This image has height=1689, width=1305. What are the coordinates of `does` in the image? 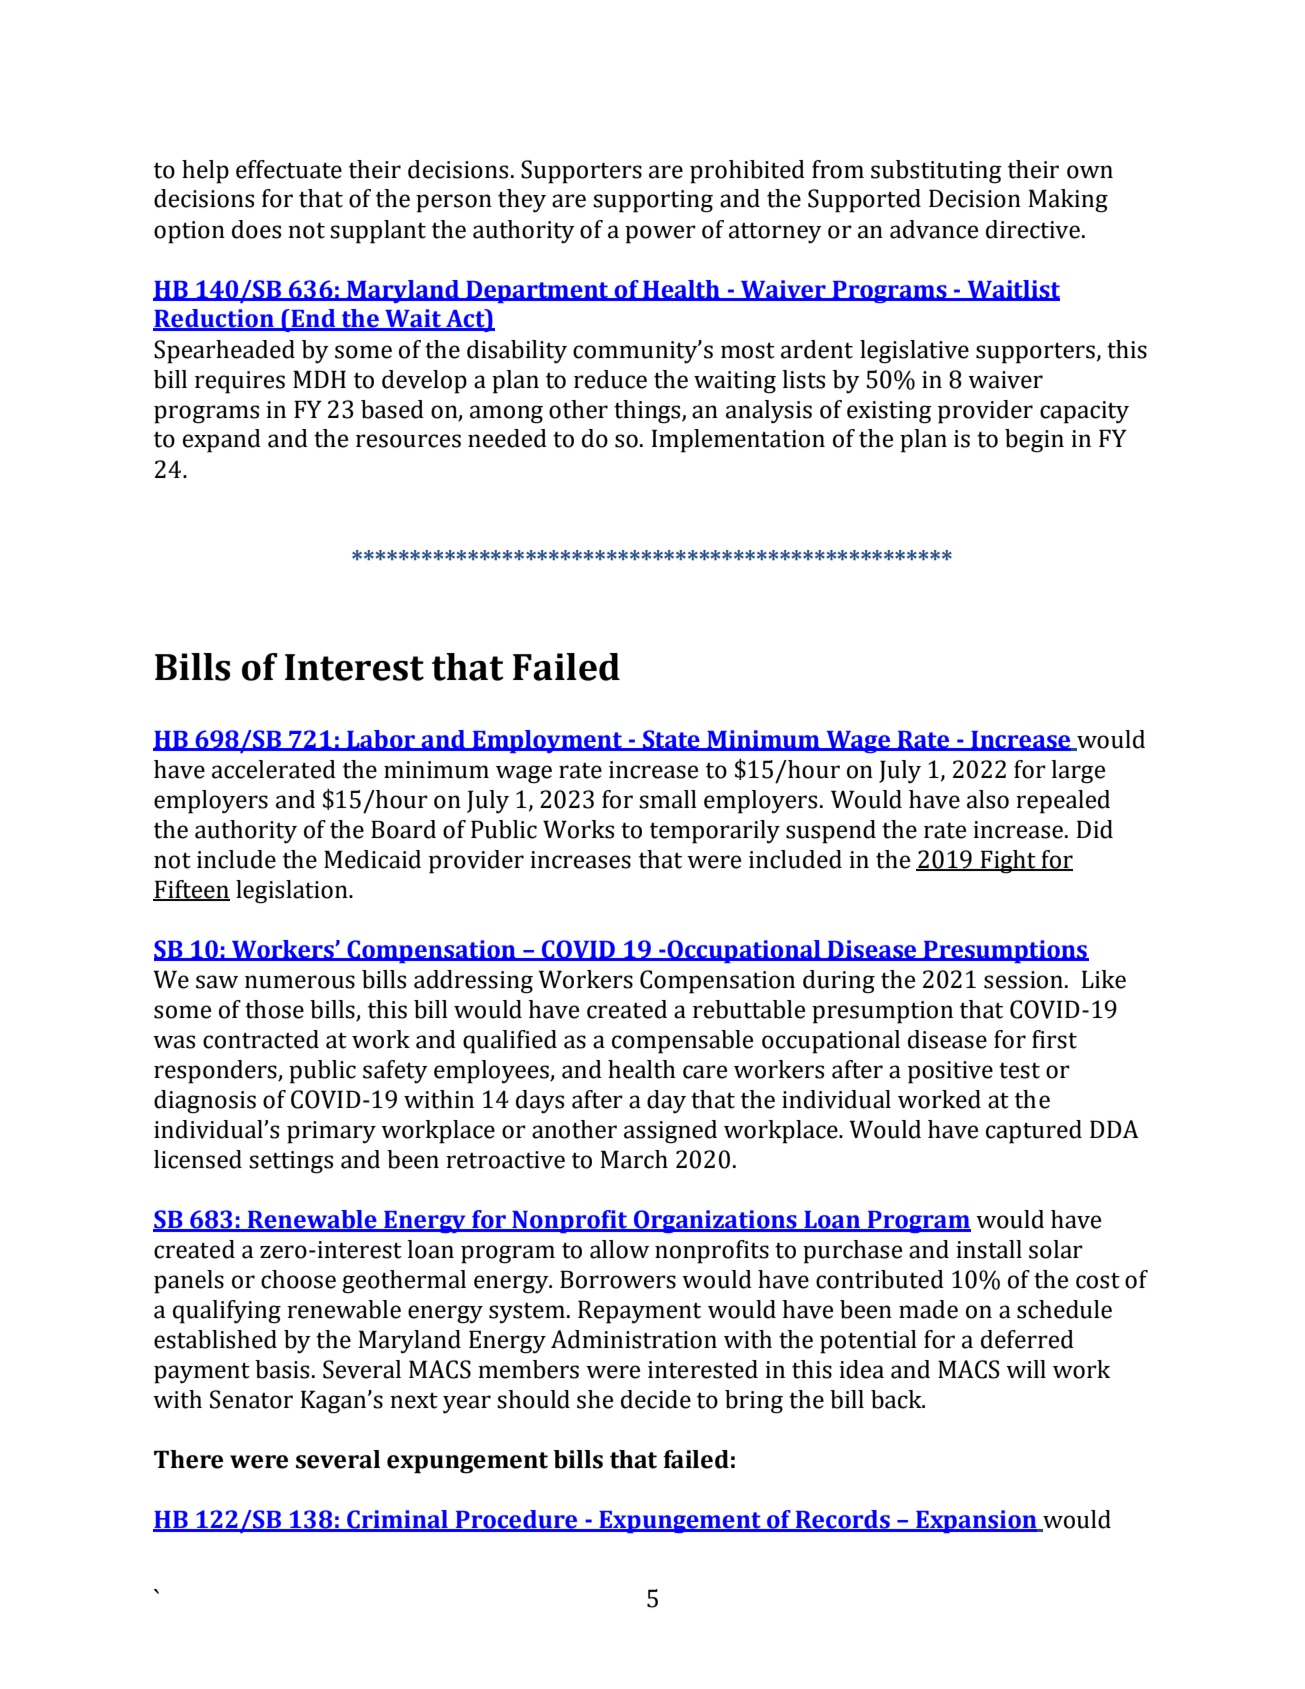 It's located at (256, 229).
